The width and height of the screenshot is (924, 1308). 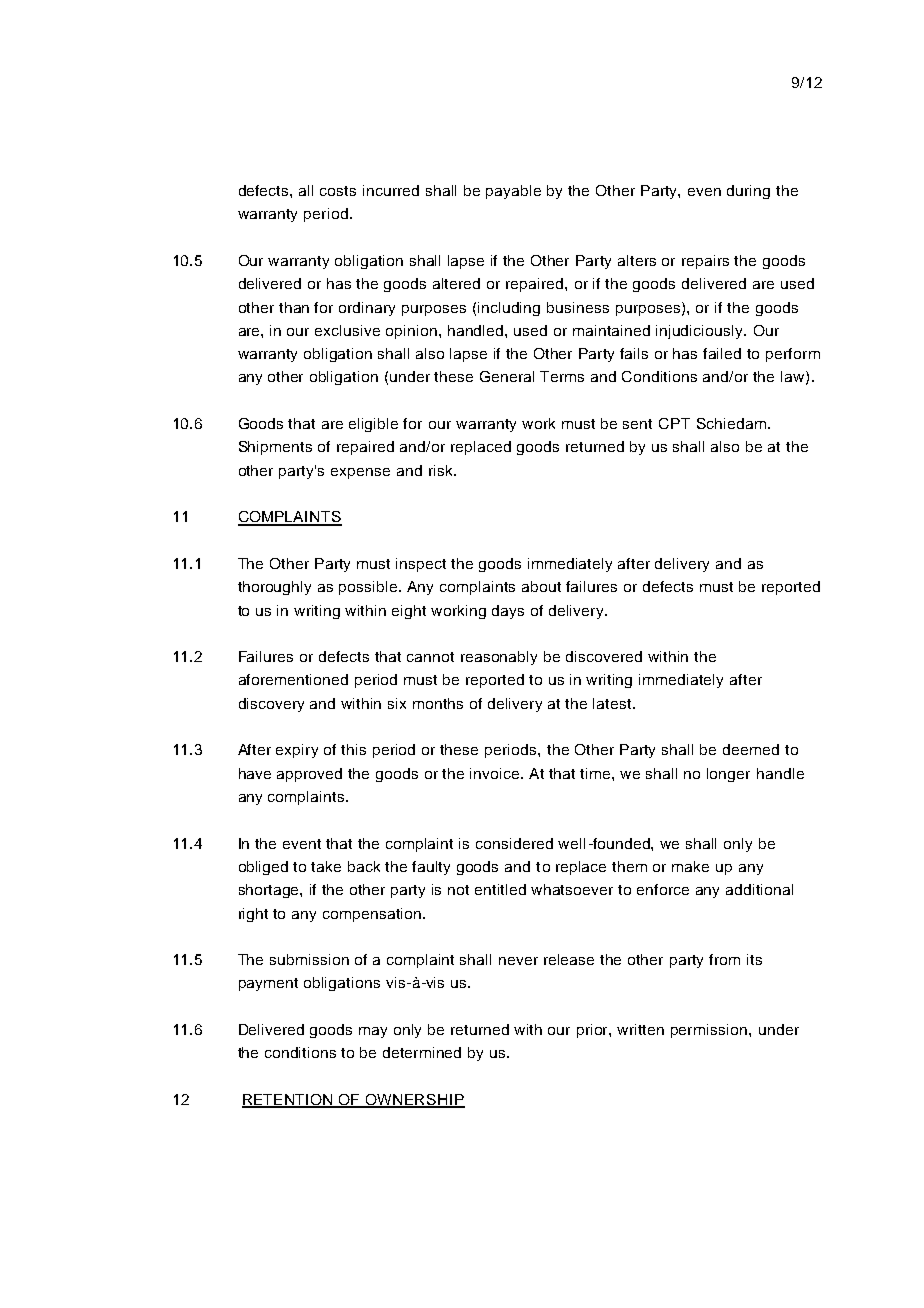 I want to click on approved, so click(x=309, y=775).
